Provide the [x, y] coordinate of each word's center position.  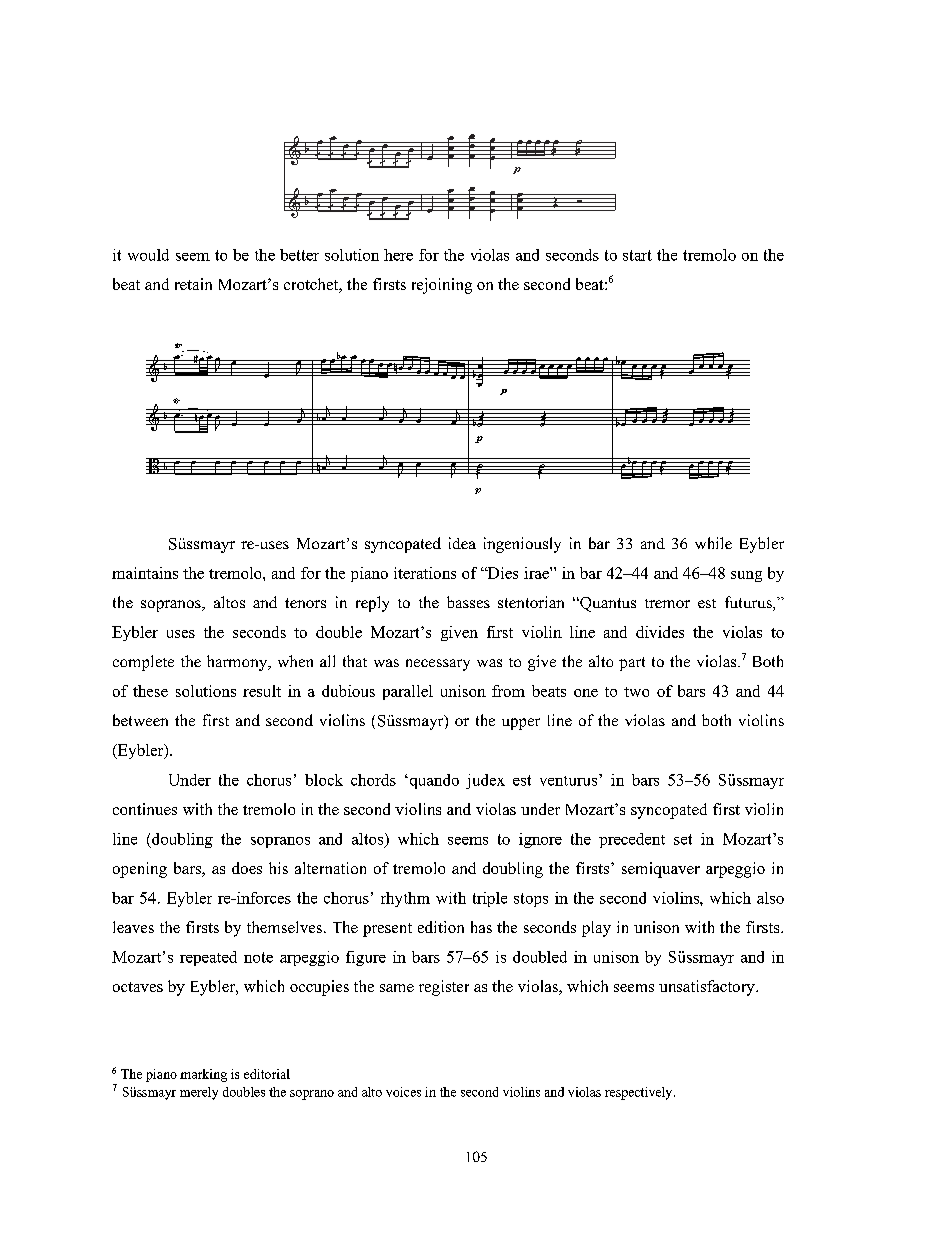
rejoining [442, 286]
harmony [238, 663]
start [637, 255]
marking [203, 1075]
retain [193, 284]
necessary [438, 665]
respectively [640, 1093]
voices [403, 1092]
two [636, 692]
